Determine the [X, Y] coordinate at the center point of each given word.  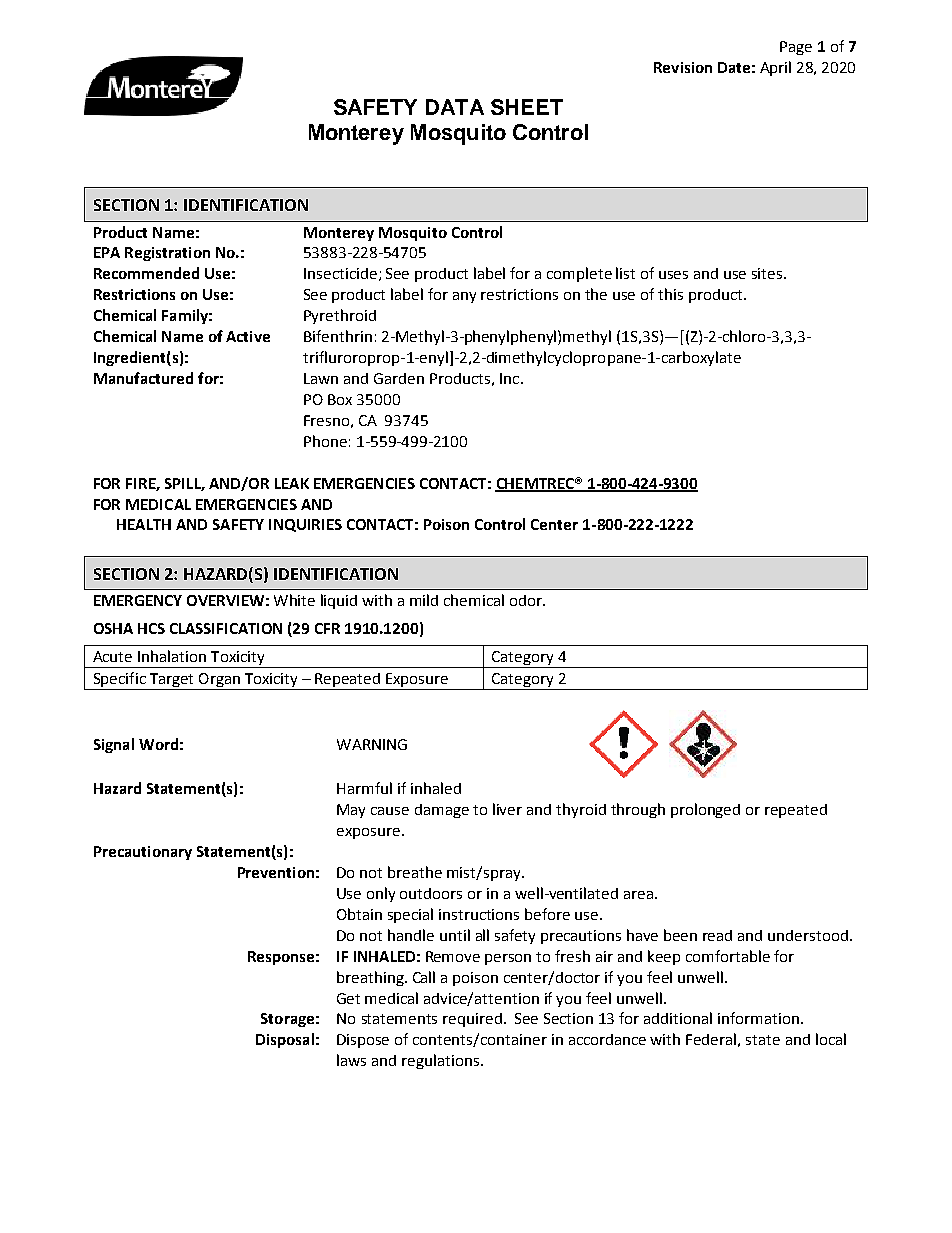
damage [442, 811]
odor [527, 600]
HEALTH [144, 524]
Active [248, 336]
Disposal [285, 1040]
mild [424, 600]
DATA [455, 107]
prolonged [705, 810]
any [464, 297]
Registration [167, 254]
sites [768, 273]
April [775, 68]
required [472, 1020]
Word [158, 744]
